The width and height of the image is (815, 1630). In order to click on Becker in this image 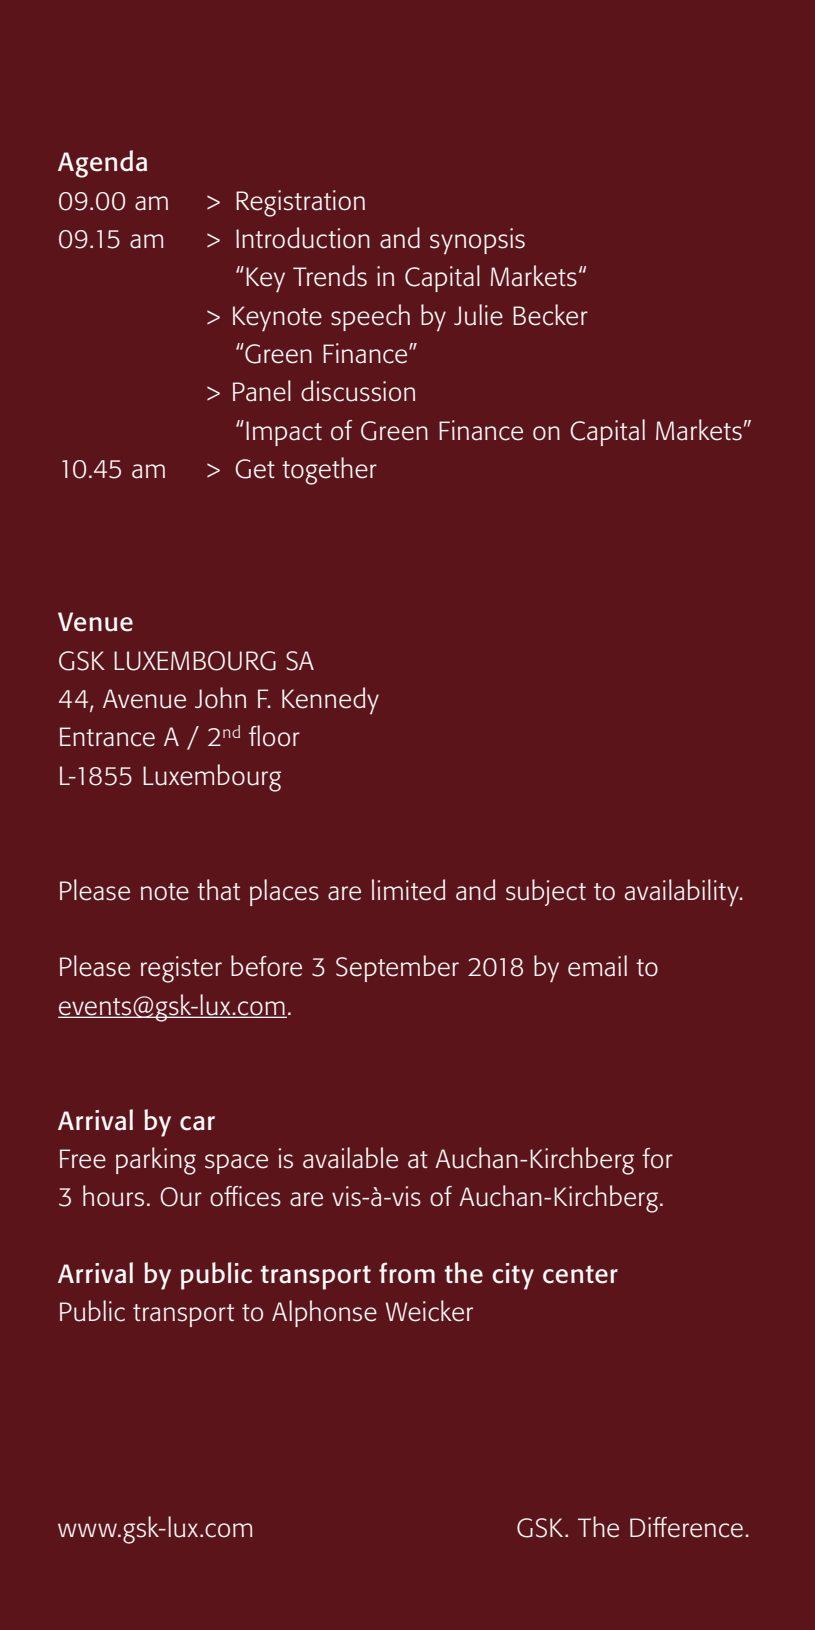, I will do `click(550, 315)`.
